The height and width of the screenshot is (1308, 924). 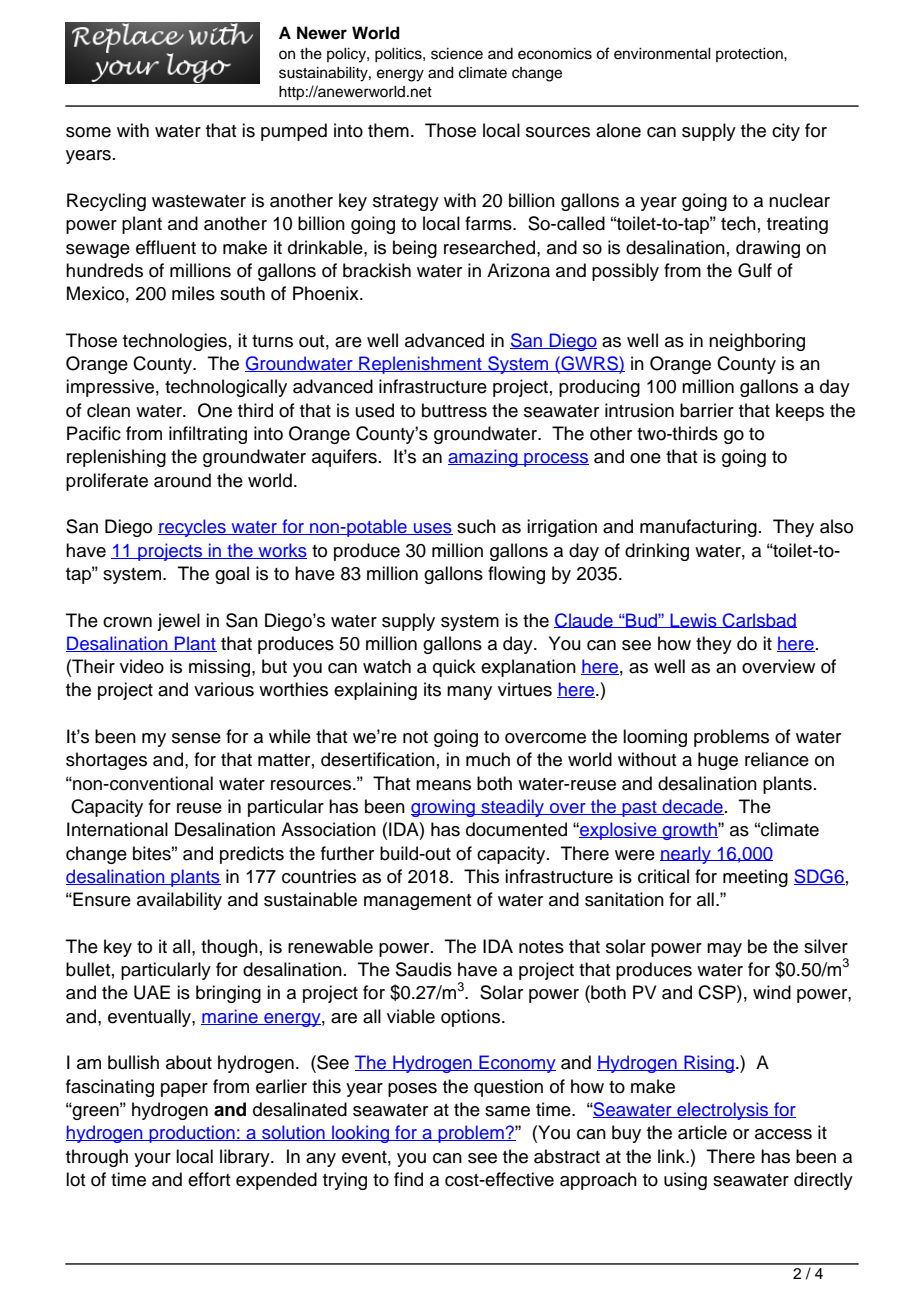 I want to click on your, so click(x=152, y=1160).
